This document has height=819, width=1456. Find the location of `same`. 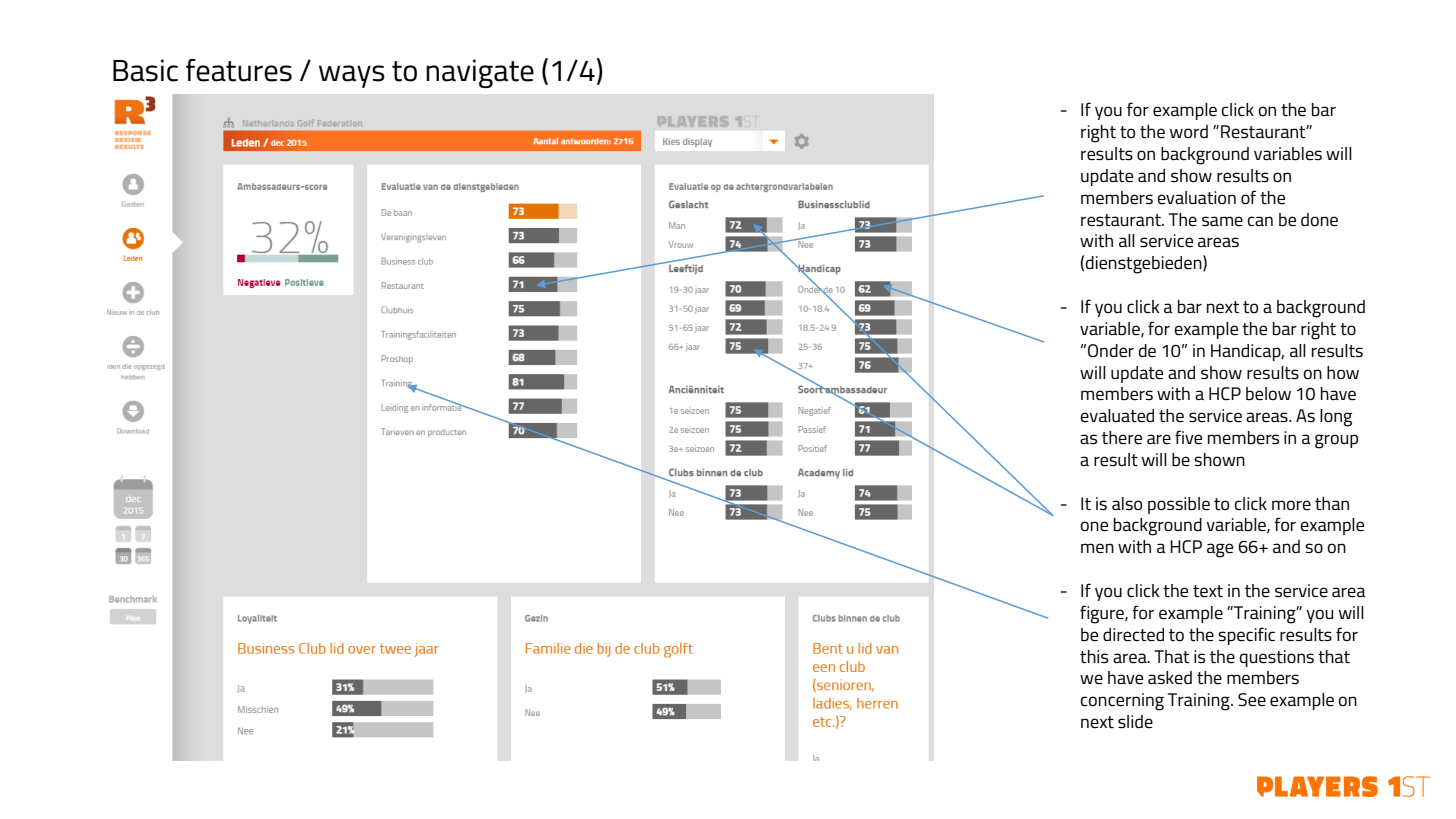

same is located at coordinates (1222, 221).
